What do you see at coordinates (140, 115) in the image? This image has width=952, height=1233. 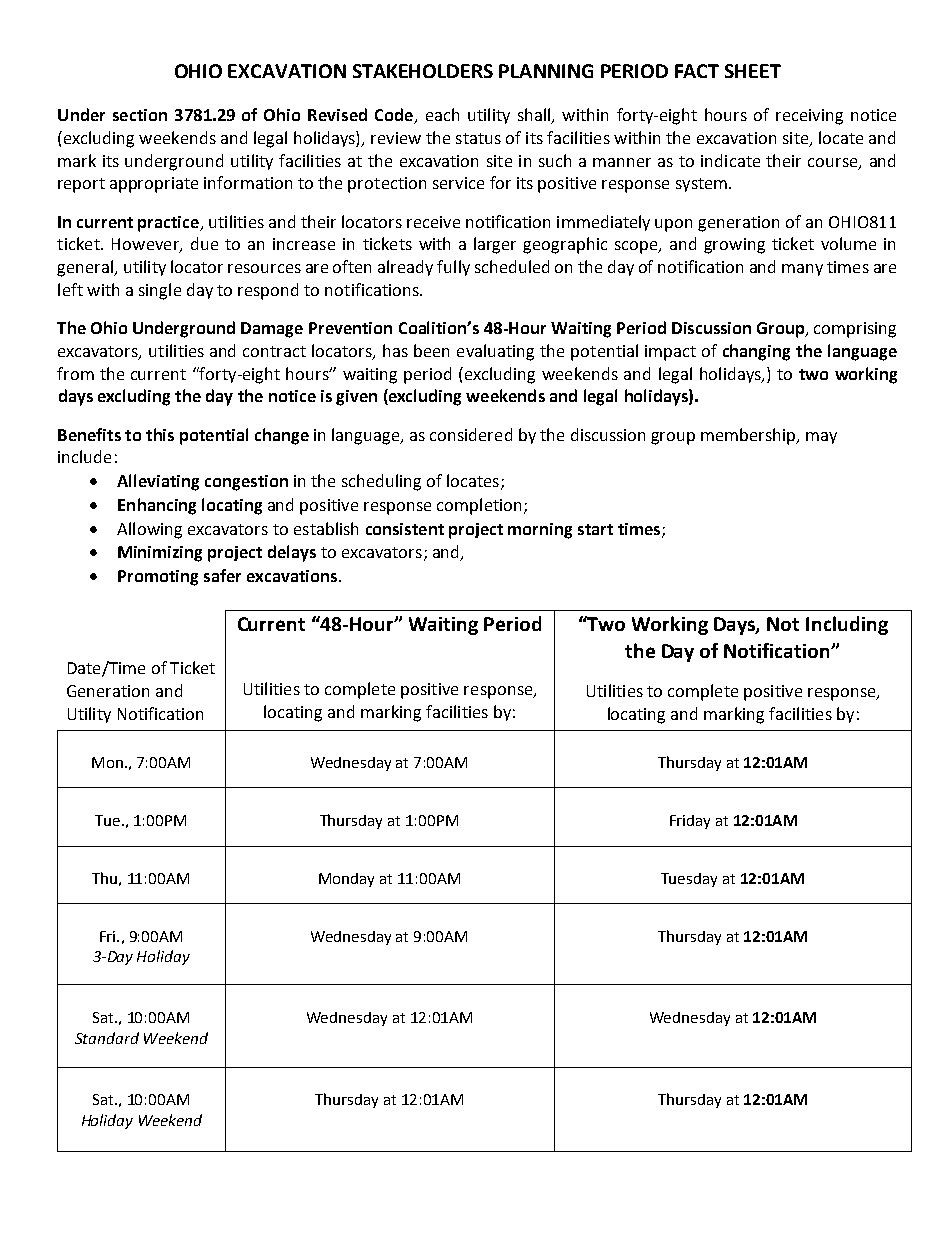 I see `section` at bounding box center [140, 115].
